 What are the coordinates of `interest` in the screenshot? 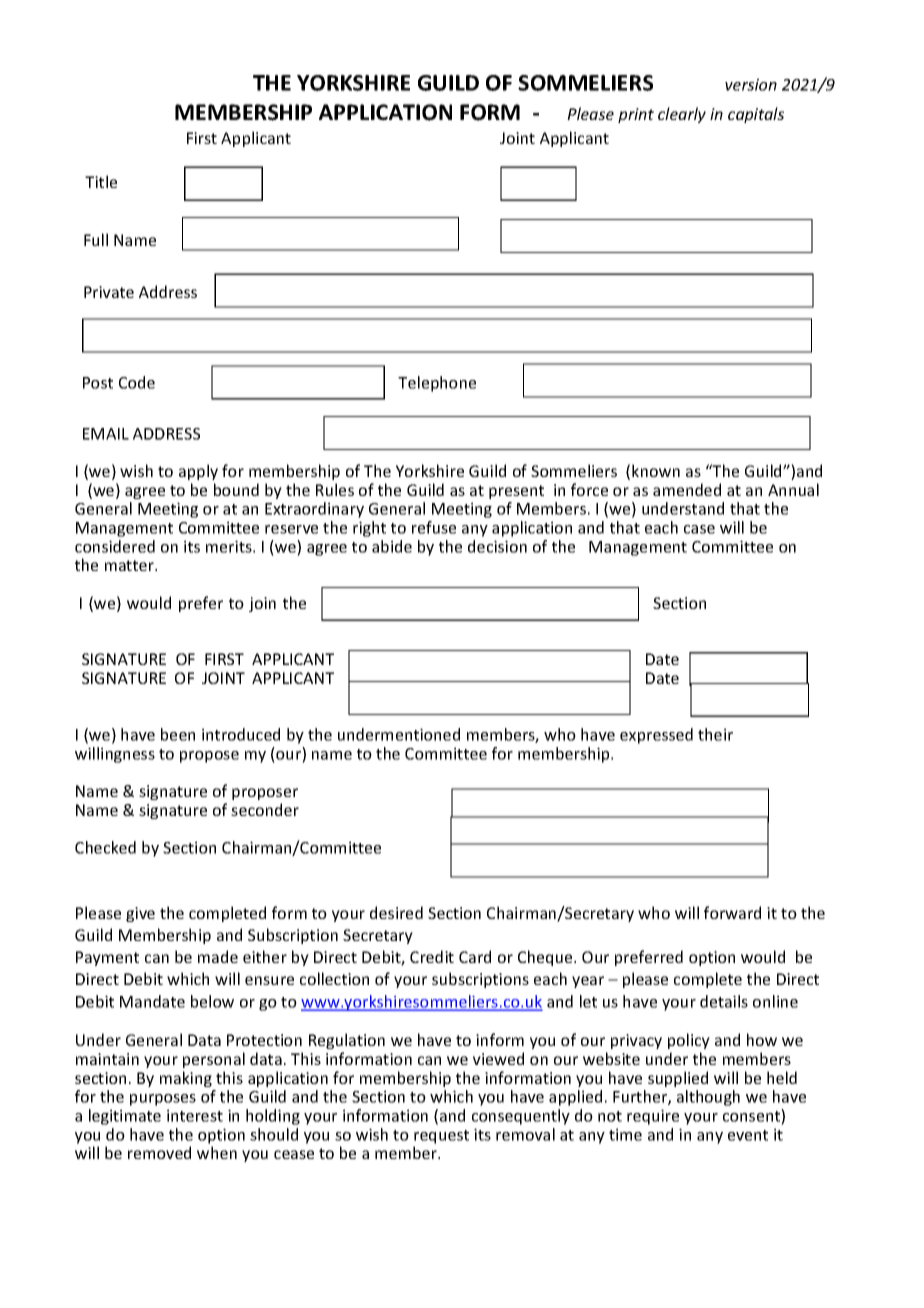 It's located at (195, 1115).
